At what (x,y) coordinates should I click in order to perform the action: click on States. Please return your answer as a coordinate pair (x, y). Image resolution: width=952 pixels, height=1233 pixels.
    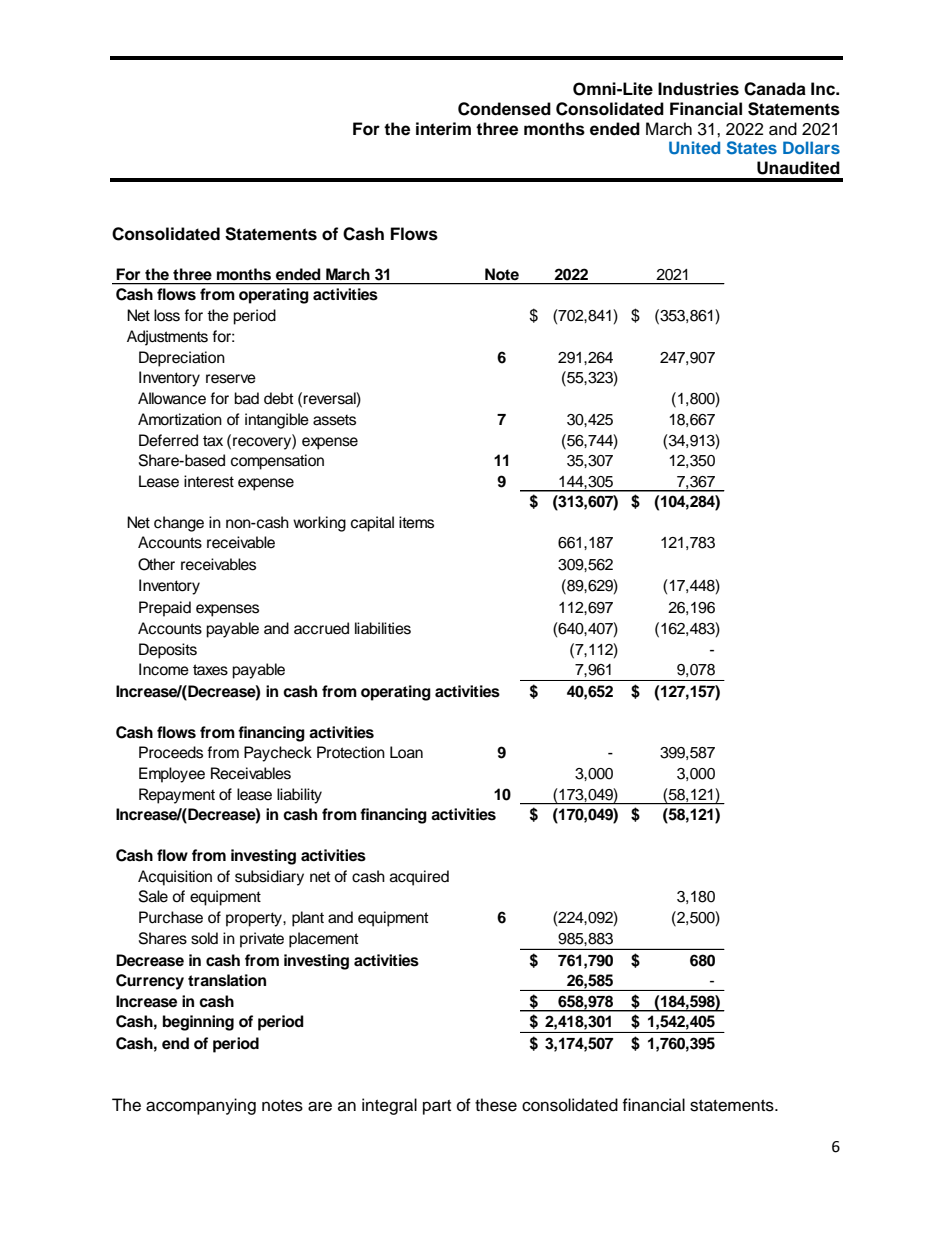
    Looking at the image, I should click on (752, 148).
